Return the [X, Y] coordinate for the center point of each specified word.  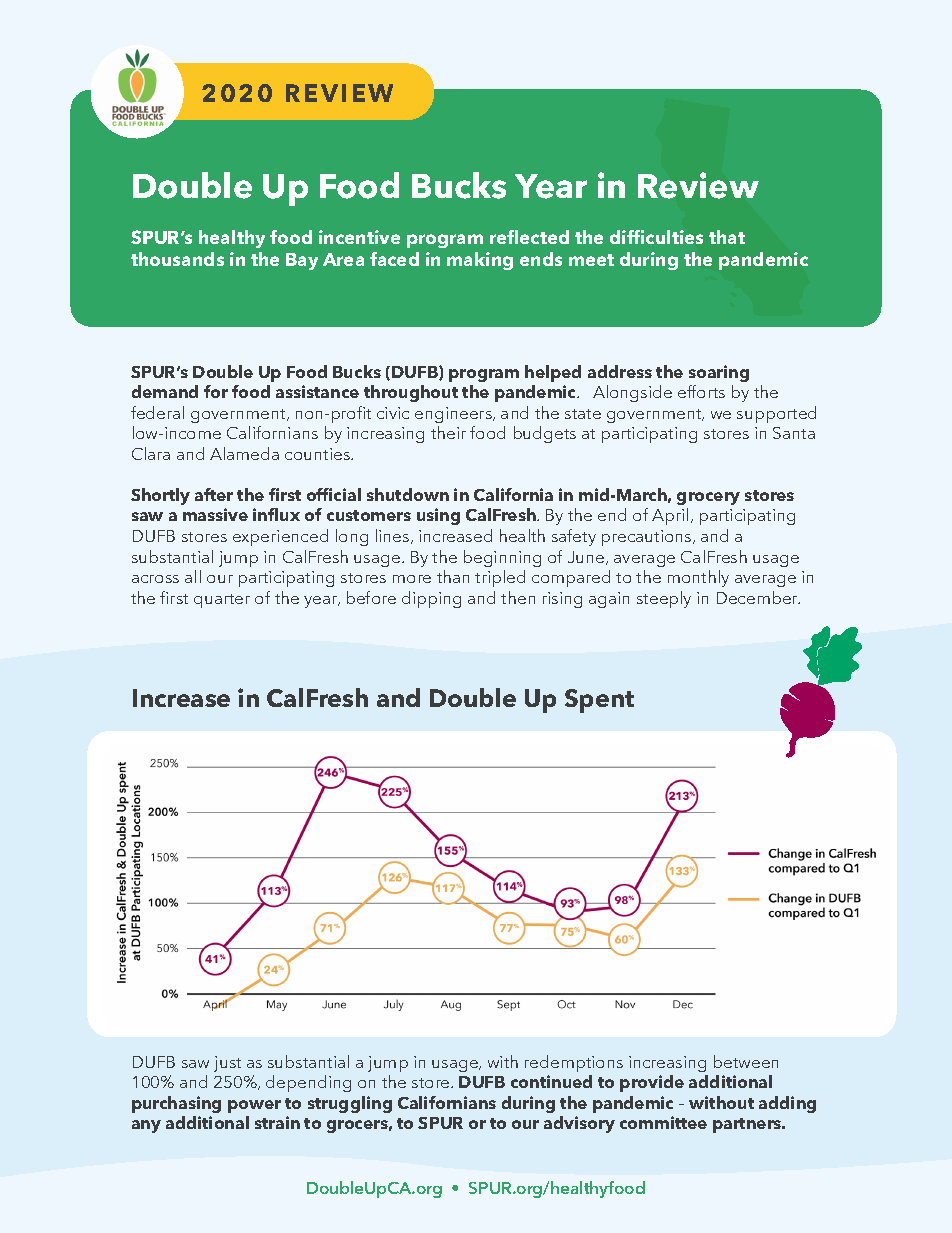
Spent [599, 701]
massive [215, 514]
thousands [177, 259]
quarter [222, 601]
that [727, 237]
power [254, 1106]
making [480, 261]
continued [551, 1081]
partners [748, 1125]
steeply [664, 599]
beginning [502, 558]
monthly [698, 578]
